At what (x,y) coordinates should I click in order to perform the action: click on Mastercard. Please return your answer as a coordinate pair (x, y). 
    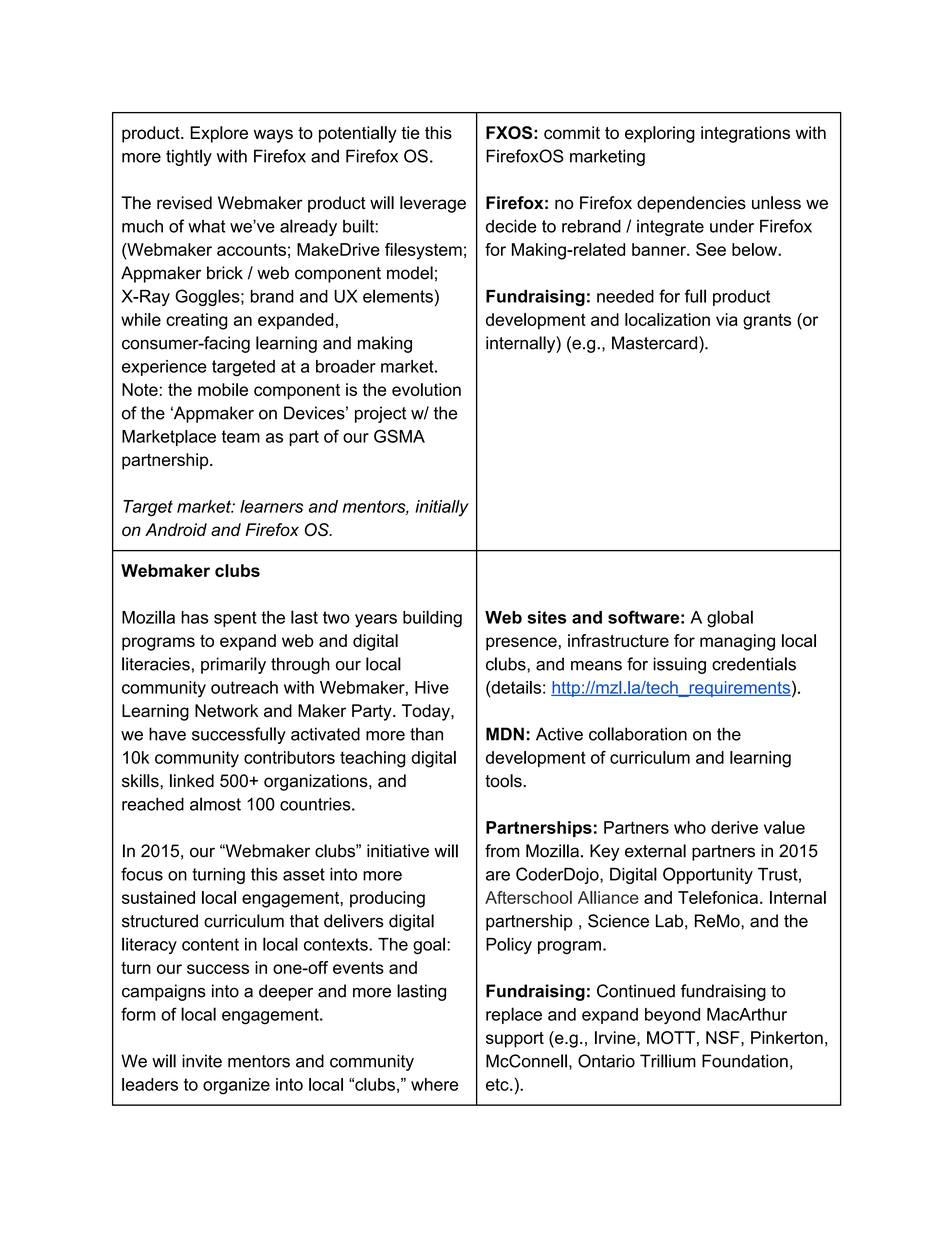
    Looking at the image, I should click on (656, 343).
